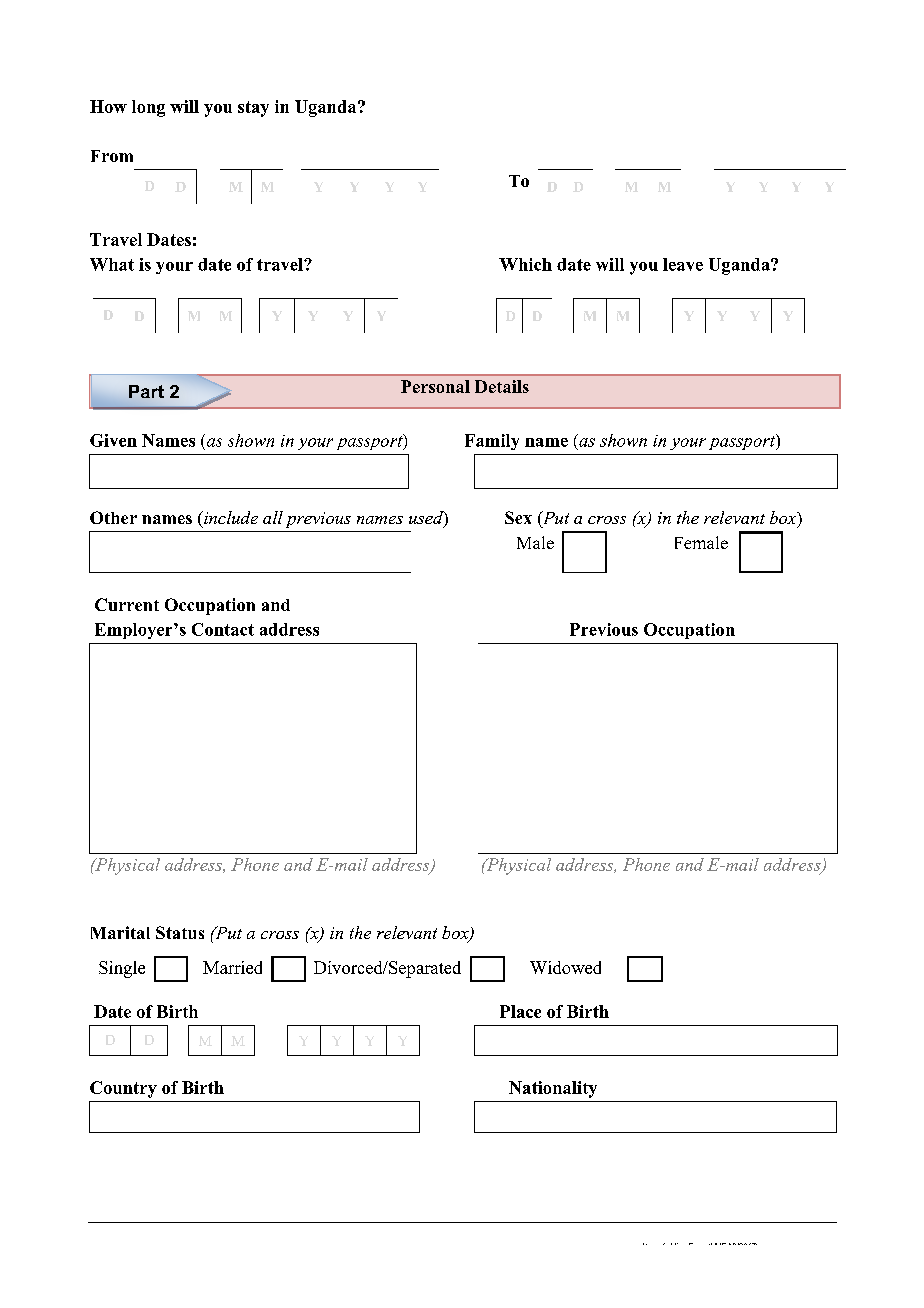  What do you see at coordinates (123, 1089) in the document?
I see `Country` at bounding box center [123, 1089].
